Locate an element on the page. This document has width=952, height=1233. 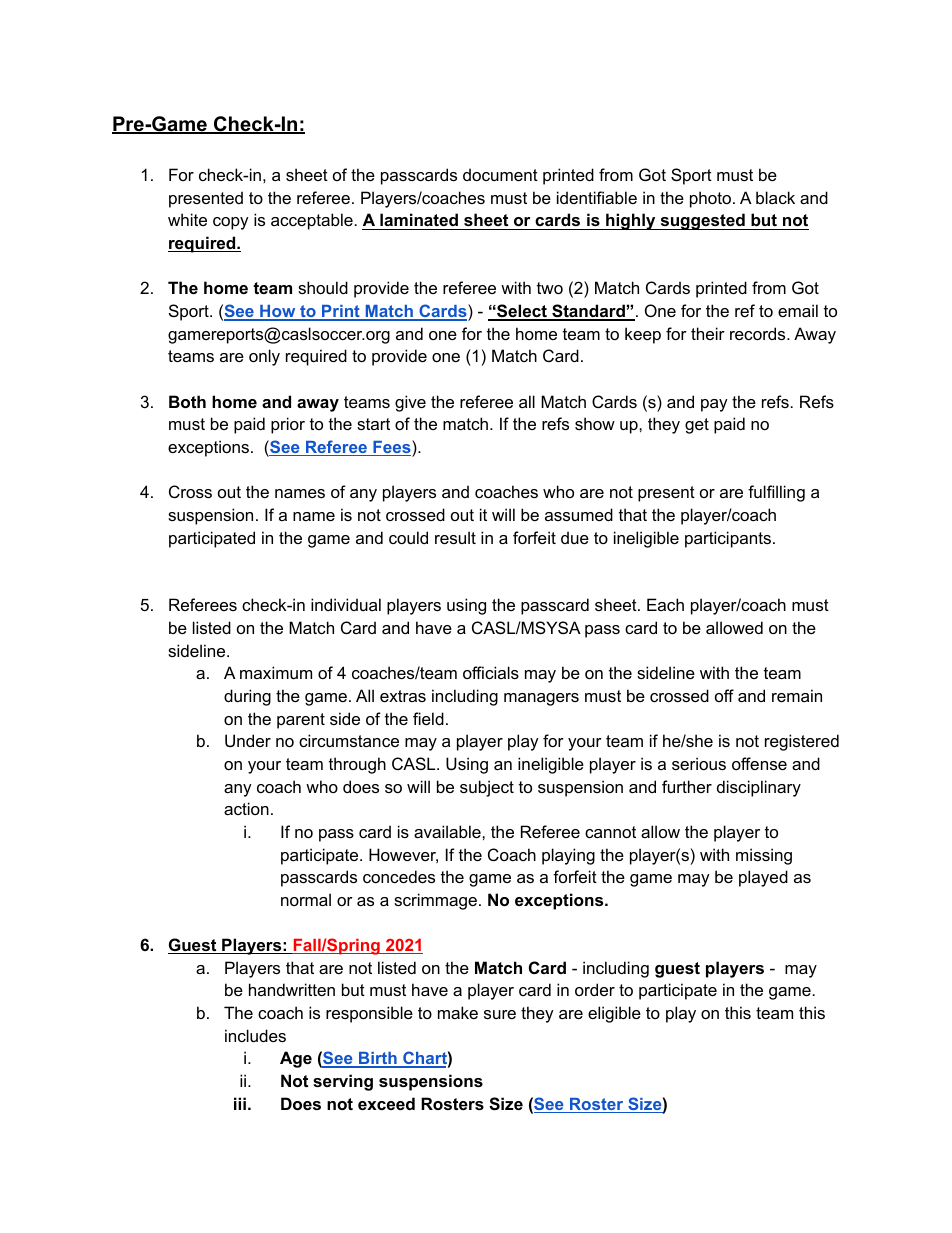
copy is located at coordinates (231, 223).
